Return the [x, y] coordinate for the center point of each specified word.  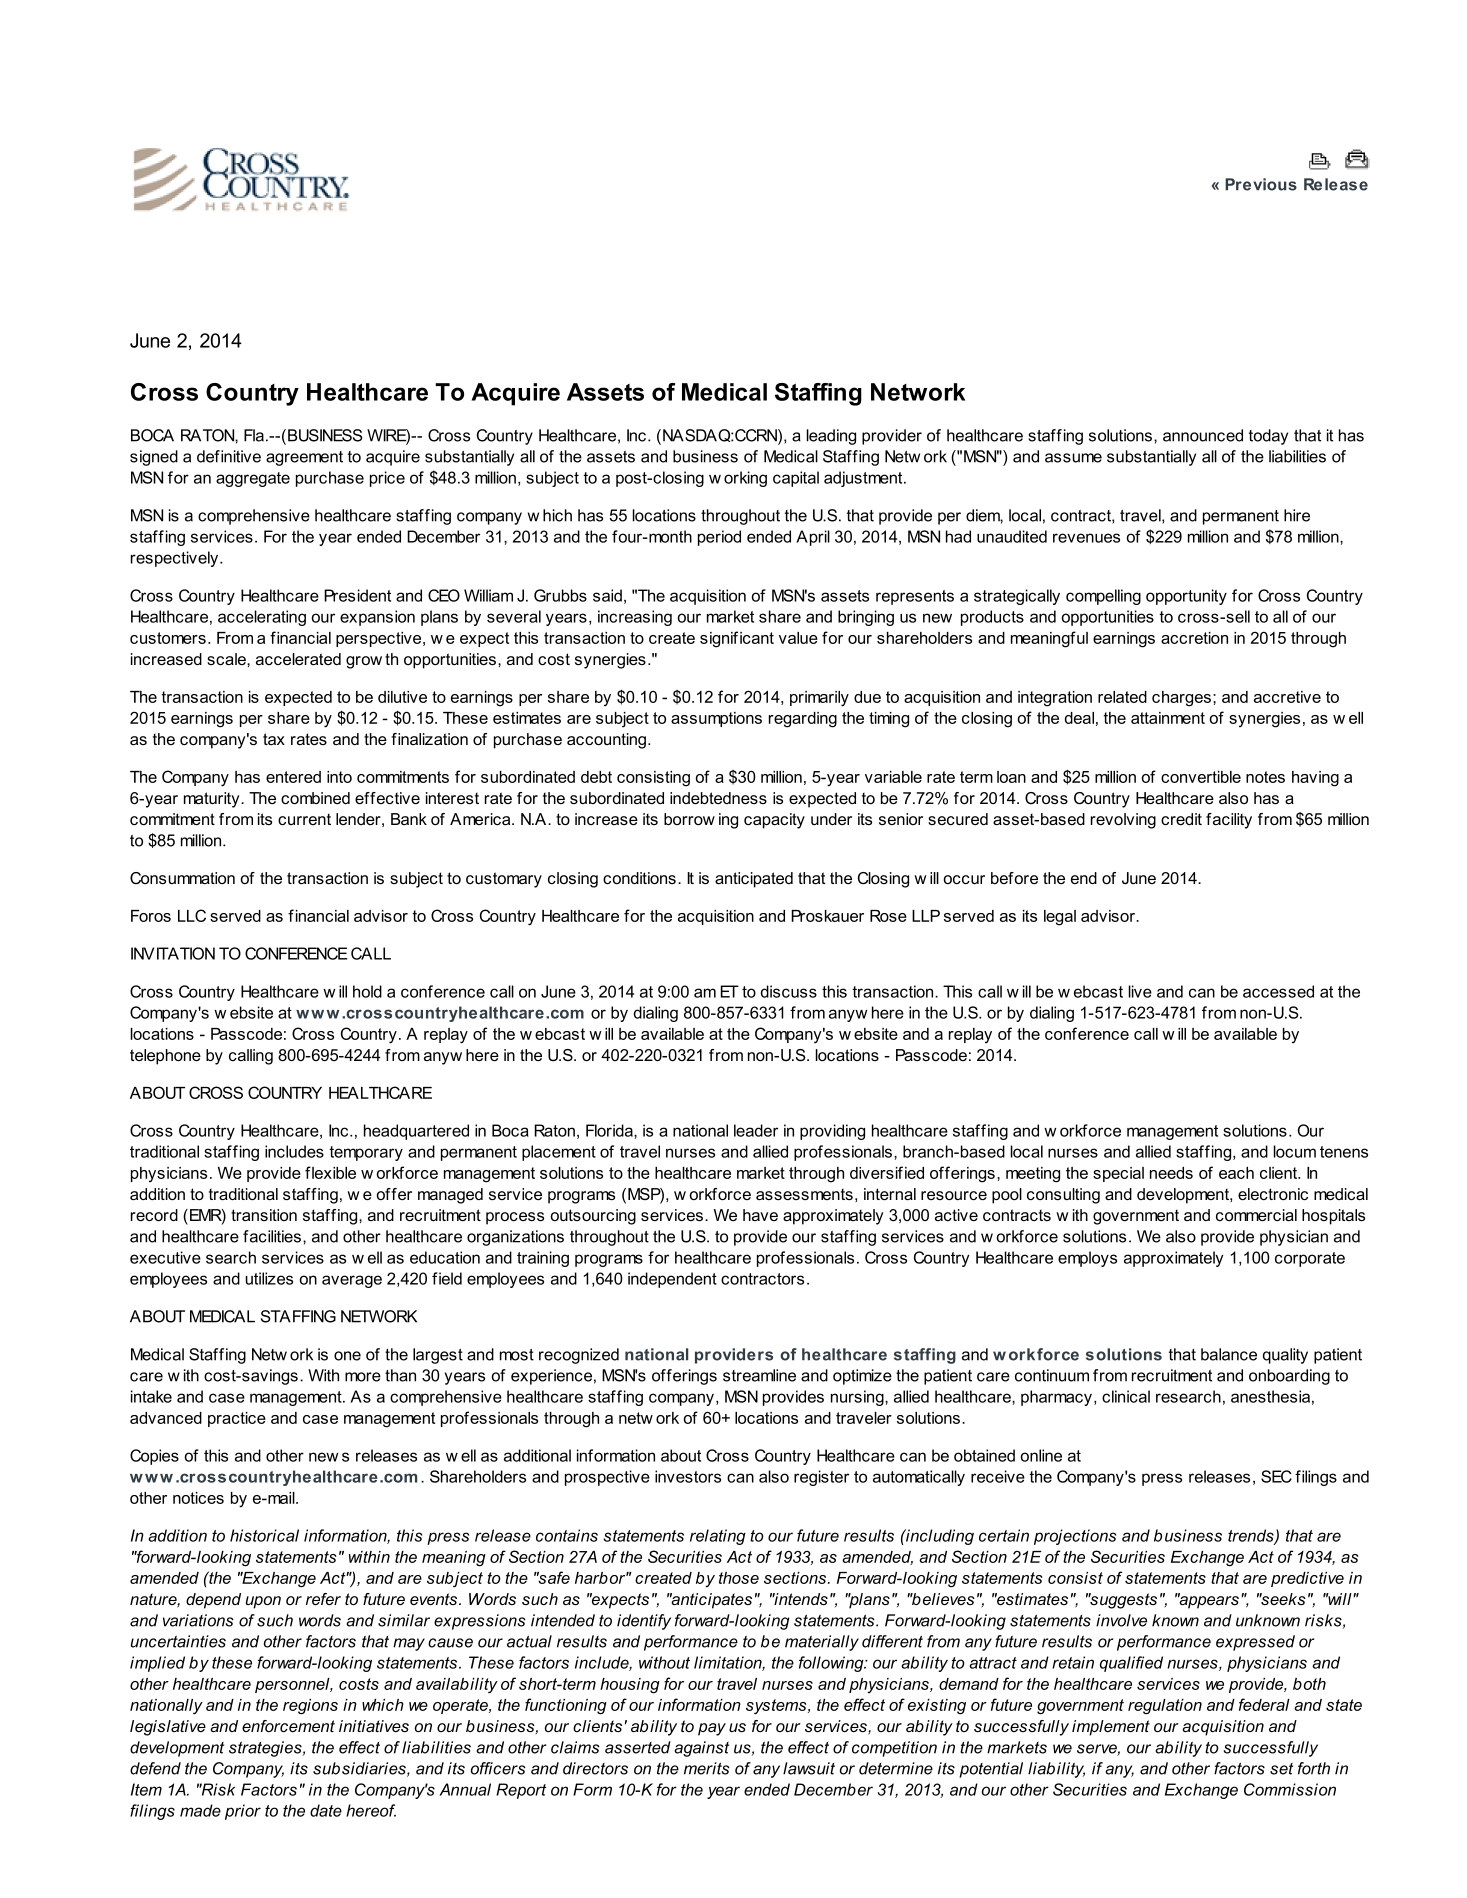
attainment [1168, 718]
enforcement [288, 1726]
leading [831, 437]
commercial [1256, 1215]
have [760, 1215]
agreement [304, 458]
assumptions [716, 719]
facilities [272, 1236]
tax [274, 739]
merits [707, 1768]
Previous [1261, 184]
